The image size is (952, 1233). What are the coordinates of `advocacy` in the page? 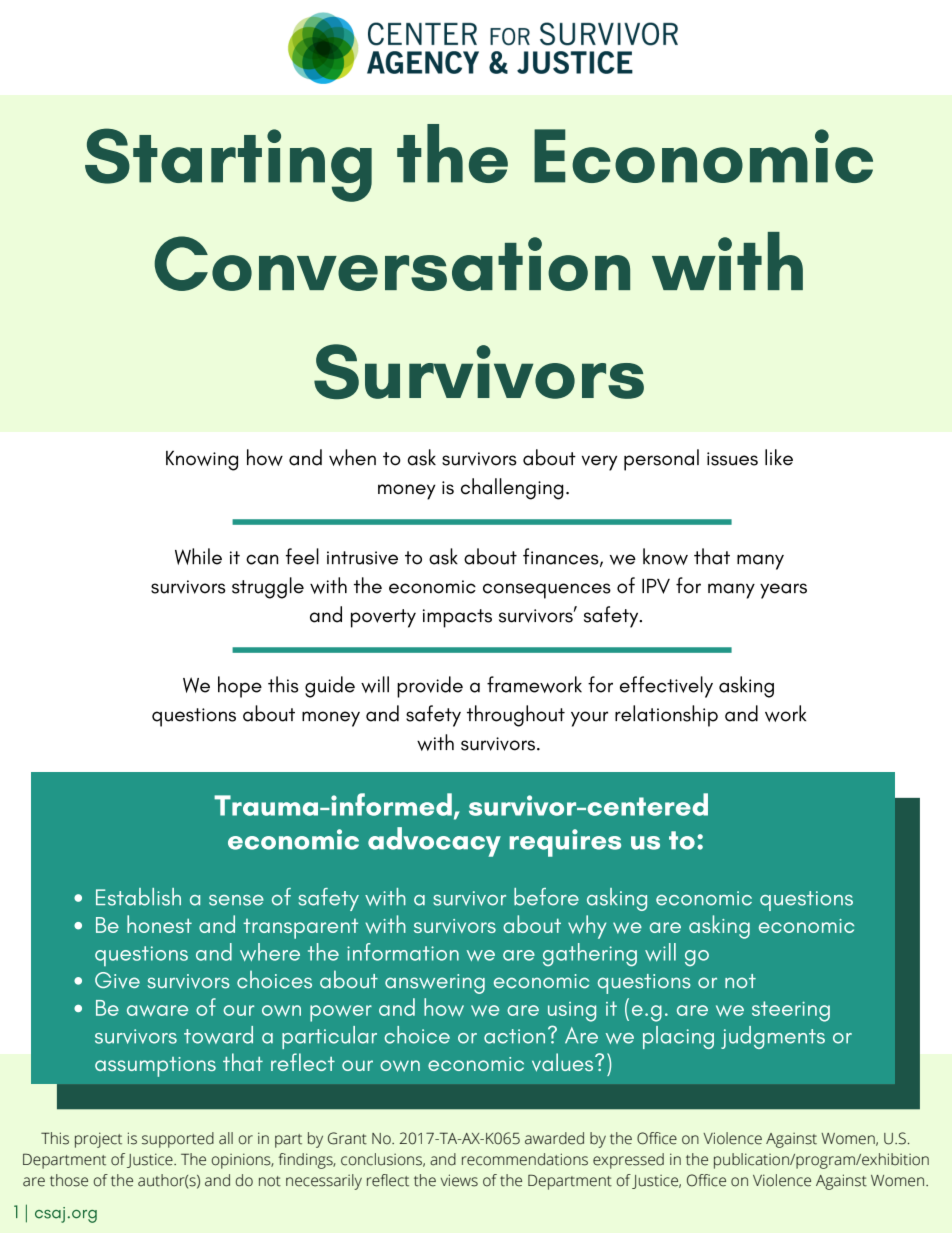 It's located at (434, 842).
